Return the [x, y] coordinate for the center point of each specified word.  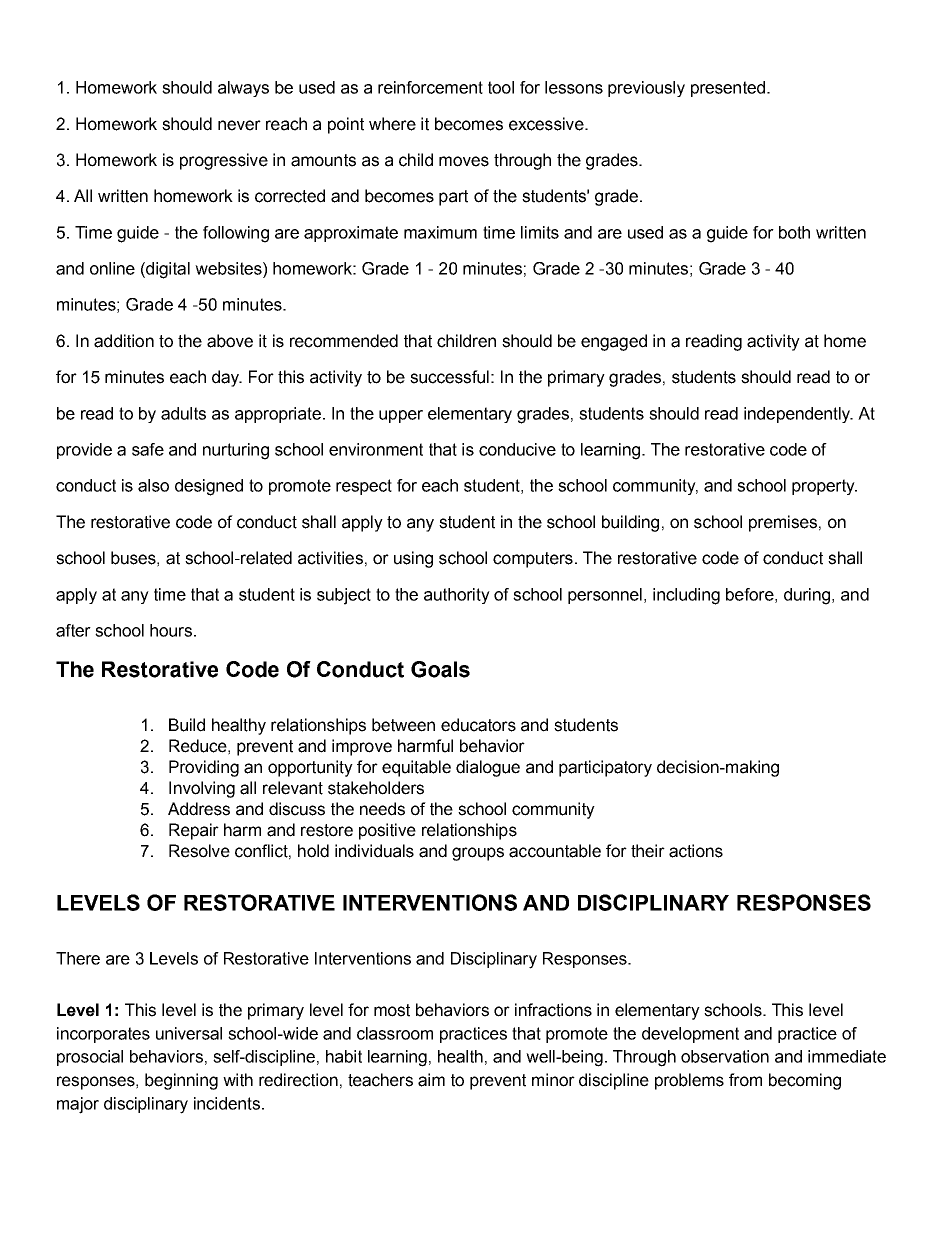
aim [431, 1080]
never [239, 125]
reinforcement [430, 87]
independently [798, 415]
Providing [204, 768]
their [648, 851]
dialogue [488, 768]
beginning [181, 1081]
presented [728, 89]
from [745, 1080]
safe [148, 449]
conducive [517, 449]
